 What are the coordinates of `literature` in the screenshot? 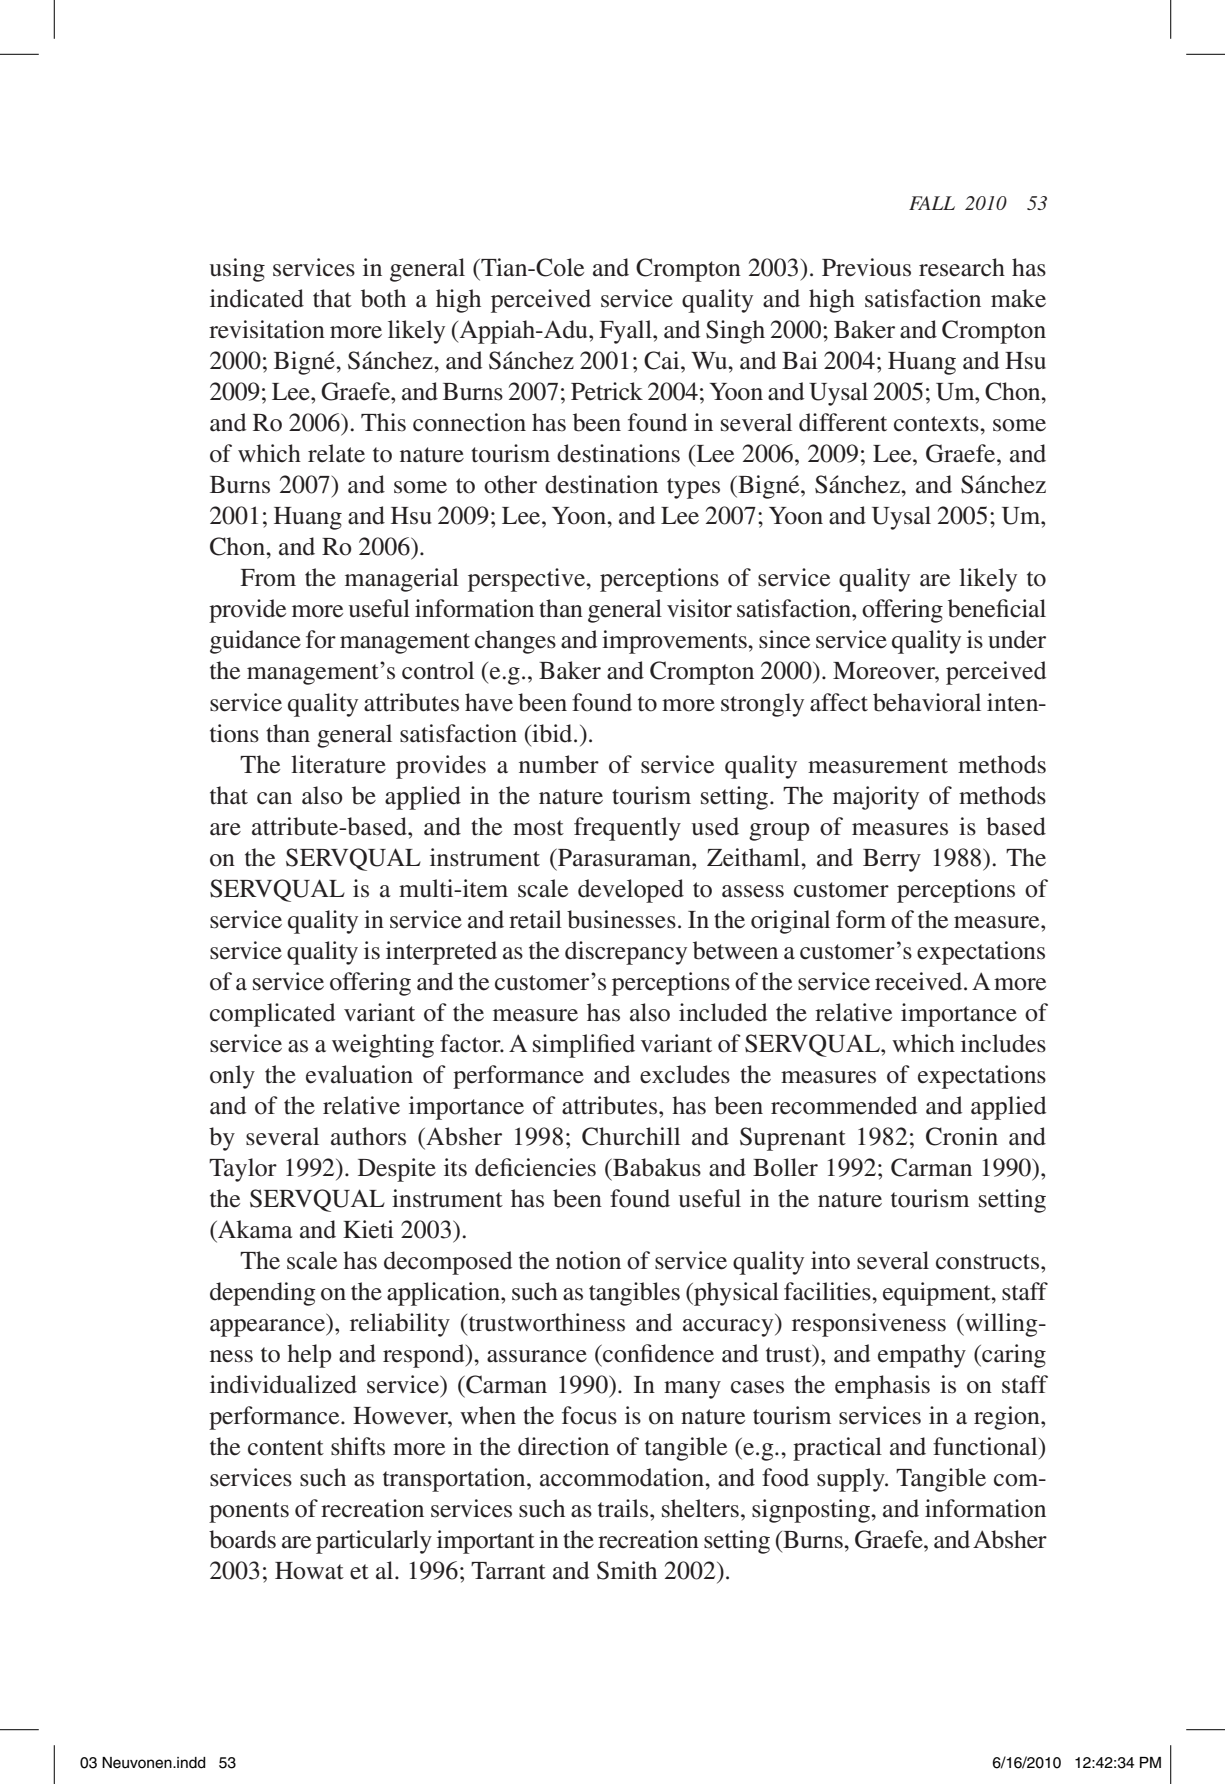 It's located at (338, 764).
